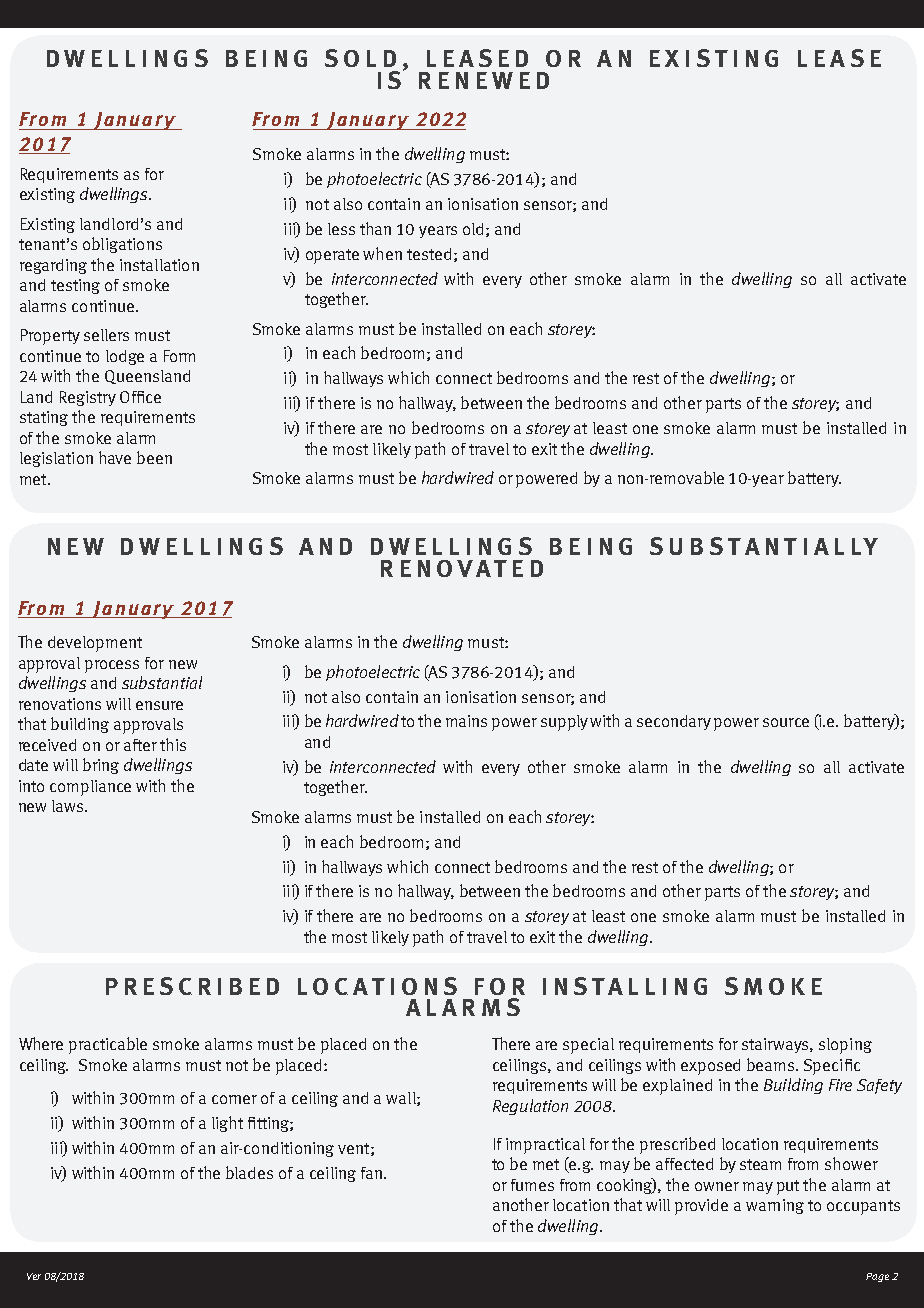 This image has height=1308, width=924. I want to click on warning, so click(775, 1206).
